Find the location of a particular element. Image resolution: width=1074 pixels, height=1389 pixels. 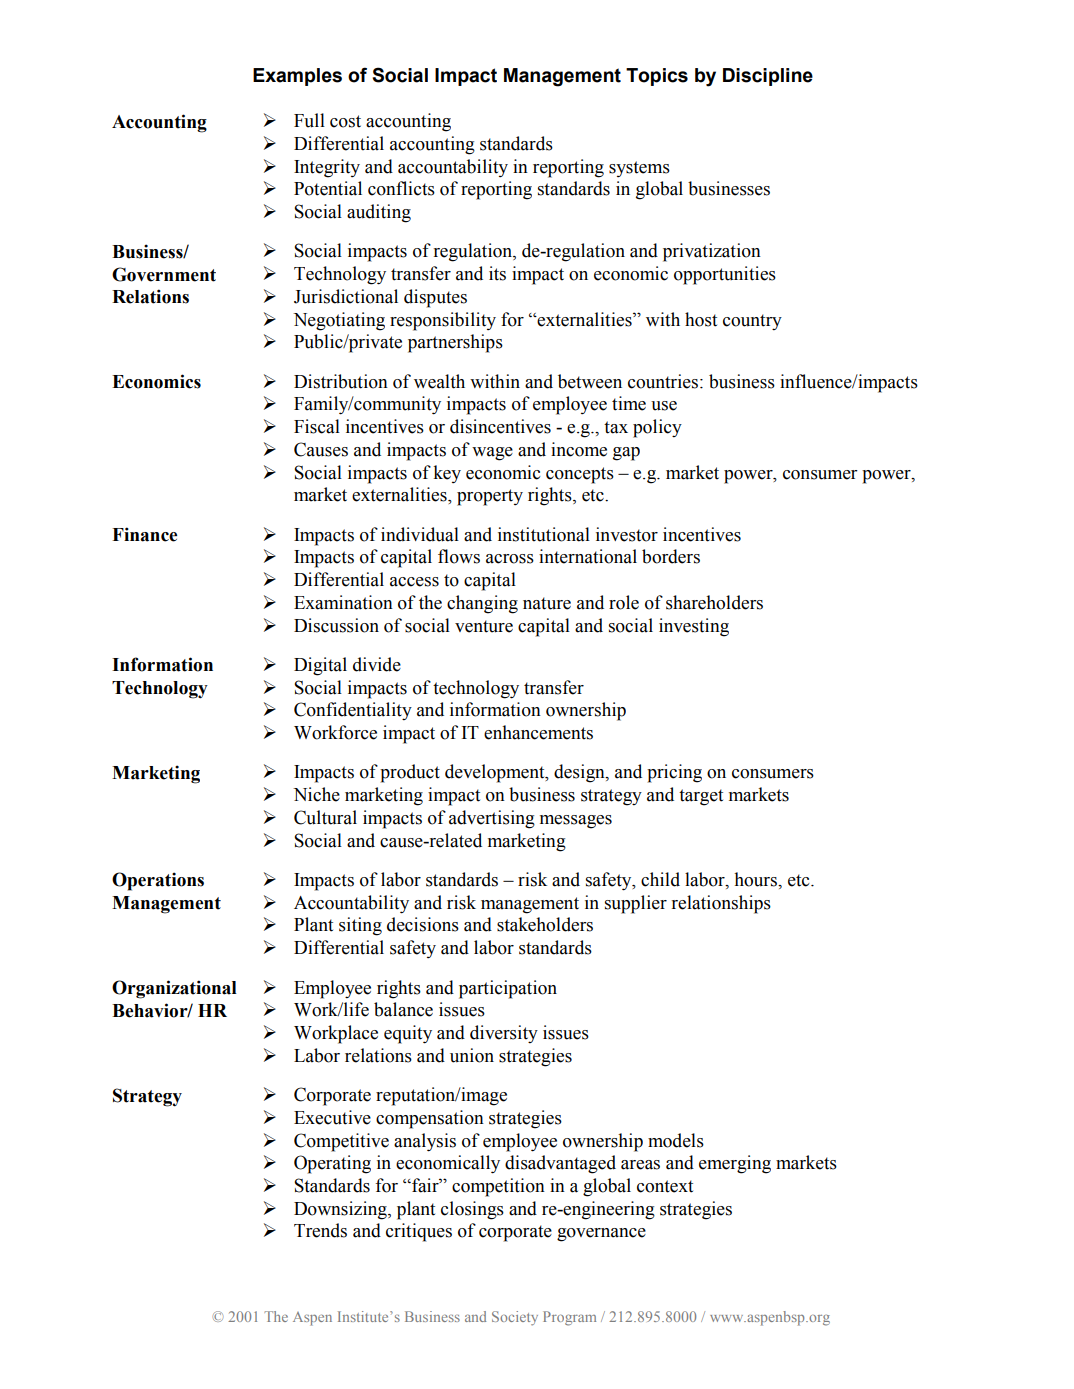

Examples is located at coordinates (297, 77).
